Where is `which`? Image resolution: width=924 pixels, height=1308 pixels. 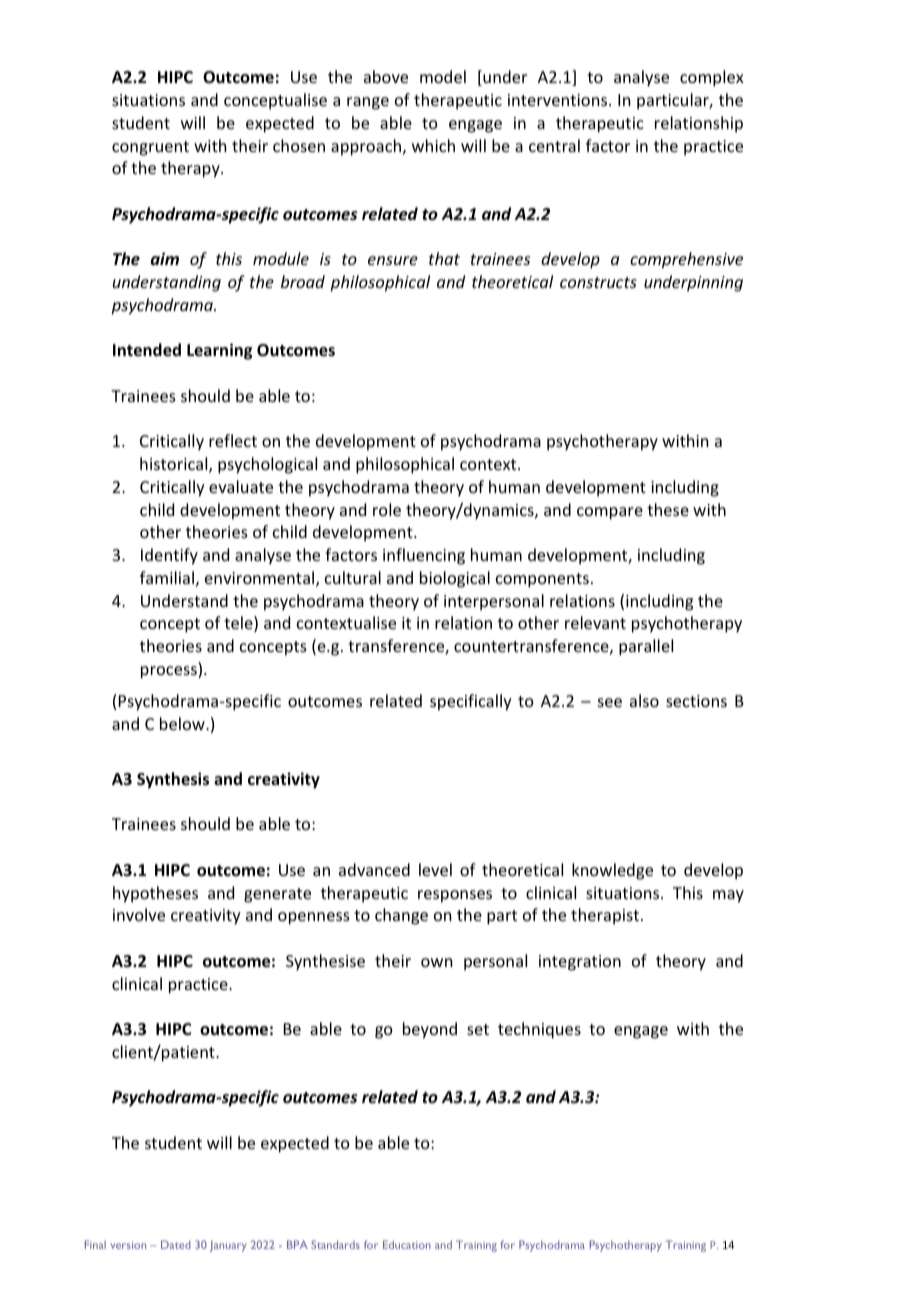
which is located at coordinates (433, 145).
